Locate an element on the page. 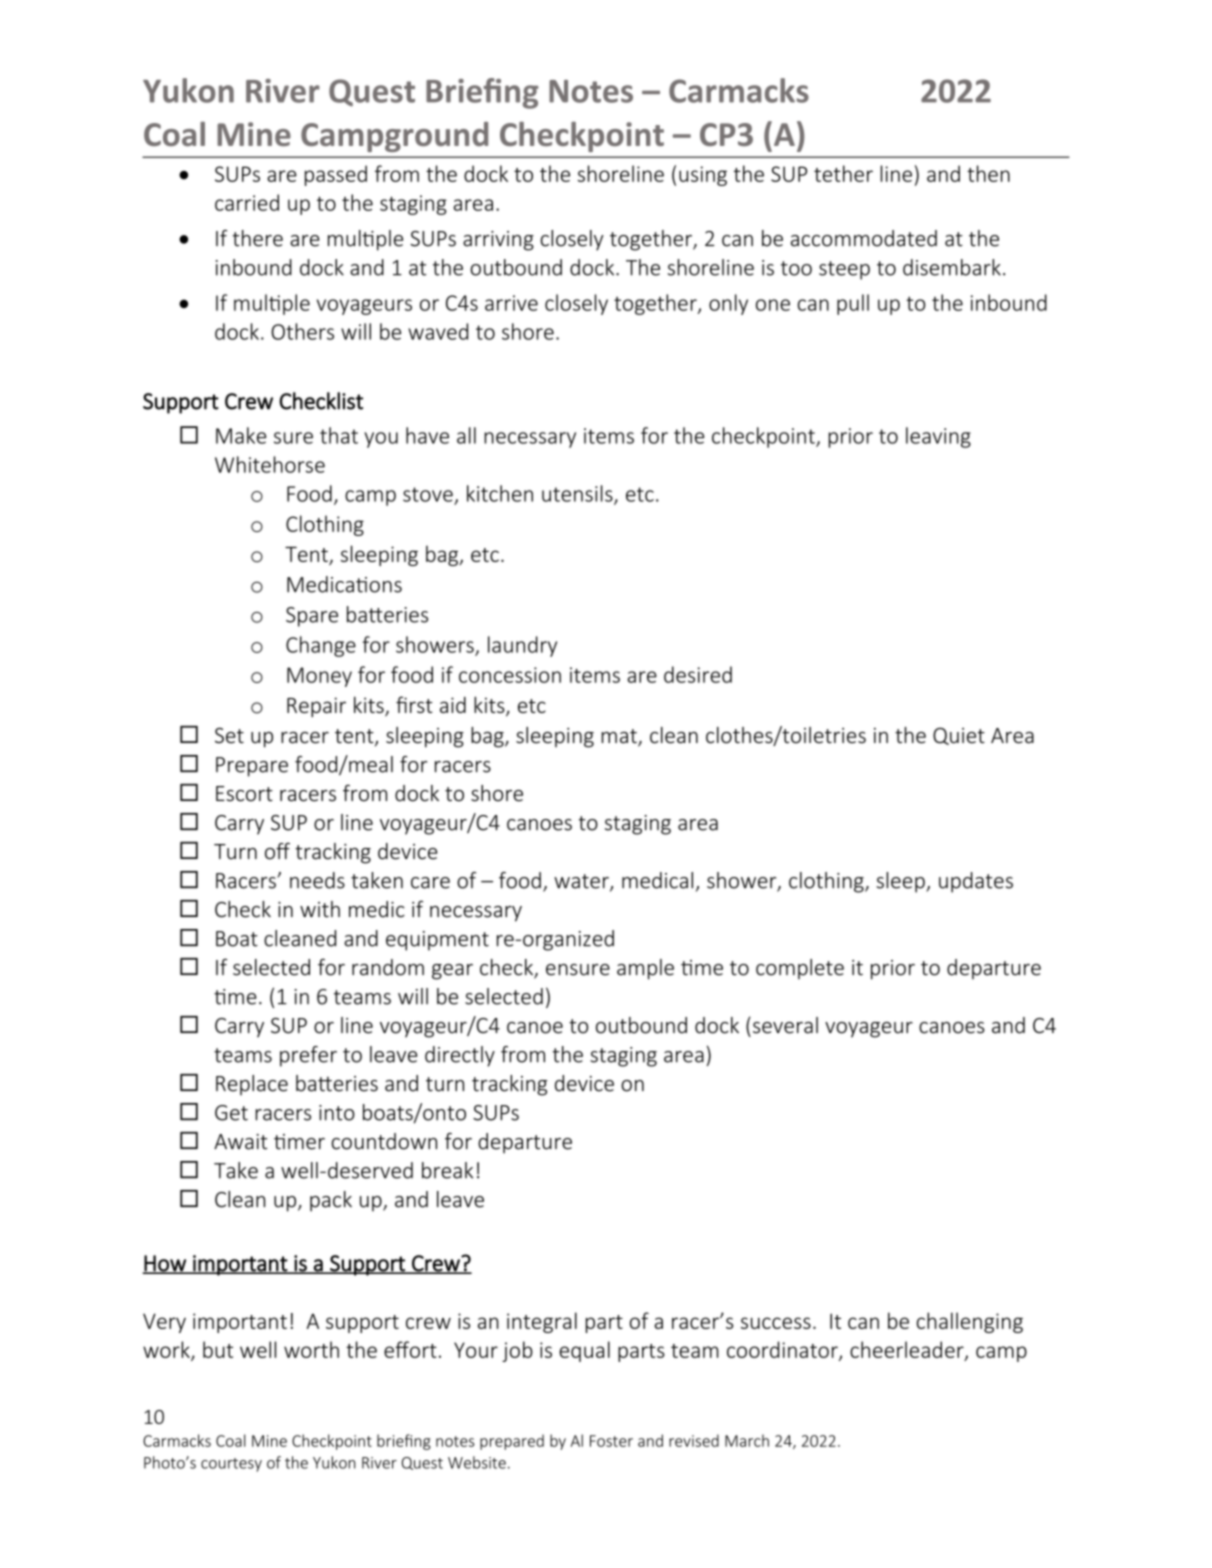  Escort is located at coordinates (244, 794).
